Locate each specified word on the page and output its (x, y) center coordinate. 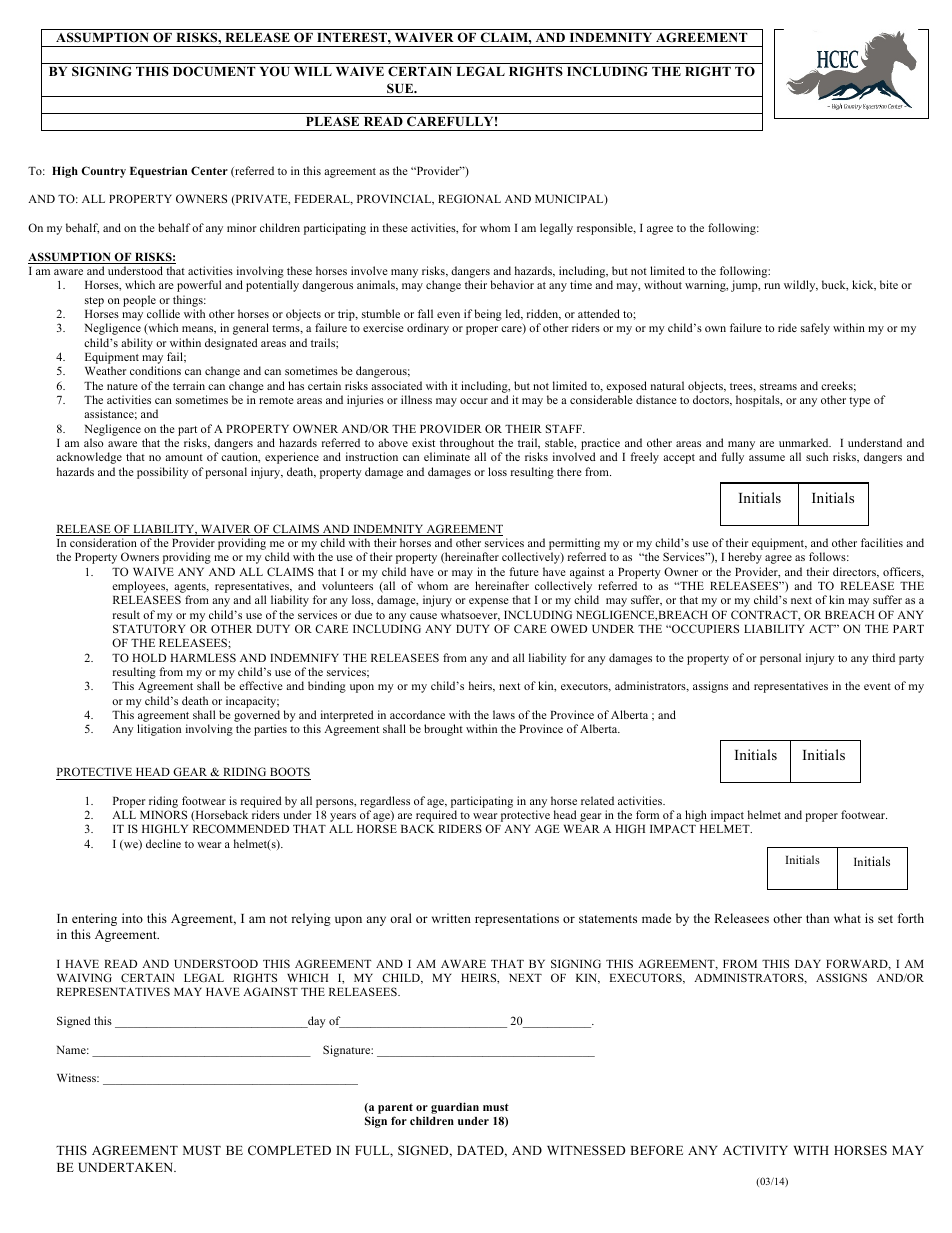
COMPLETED (289, 1150)
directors (855, 572)
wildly (801, 286)
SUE (401, 88)
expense (488, 602)
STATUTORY (149, 628)
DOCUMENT (214, 71)
